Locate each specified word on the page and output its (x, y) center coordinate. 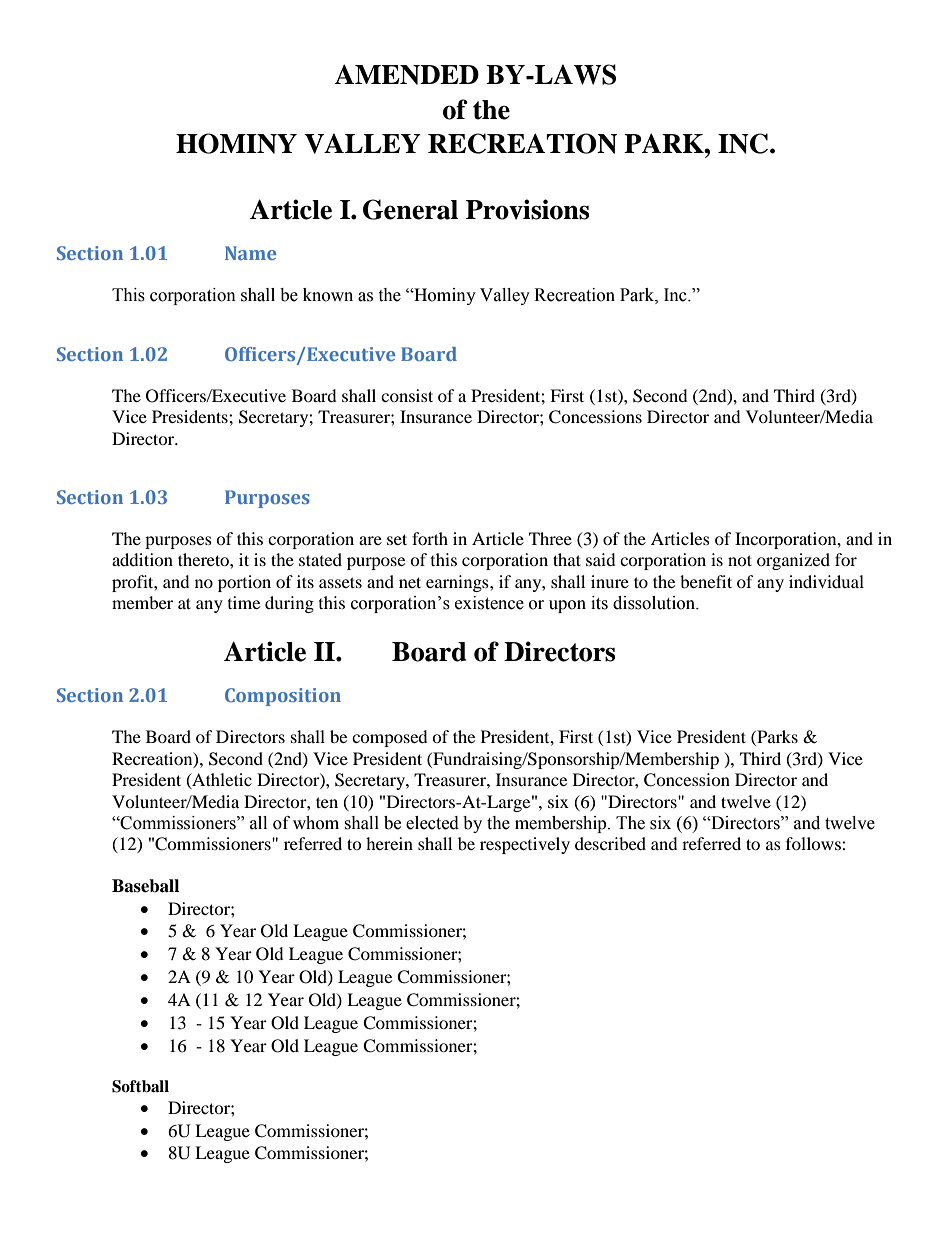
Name (250, 253)
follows (814, 843)
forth (430, 538)
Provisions (527, 209)
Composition (283, 697)
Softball (140, 1086)
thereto (204, 559)
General (410, 209)
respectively (525, 845)
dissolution (655, 603)
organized (793, 561)
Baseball (145, 886)
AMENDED (406, 74)
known (328, 295)
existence (489, 603)
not (740, 560)
